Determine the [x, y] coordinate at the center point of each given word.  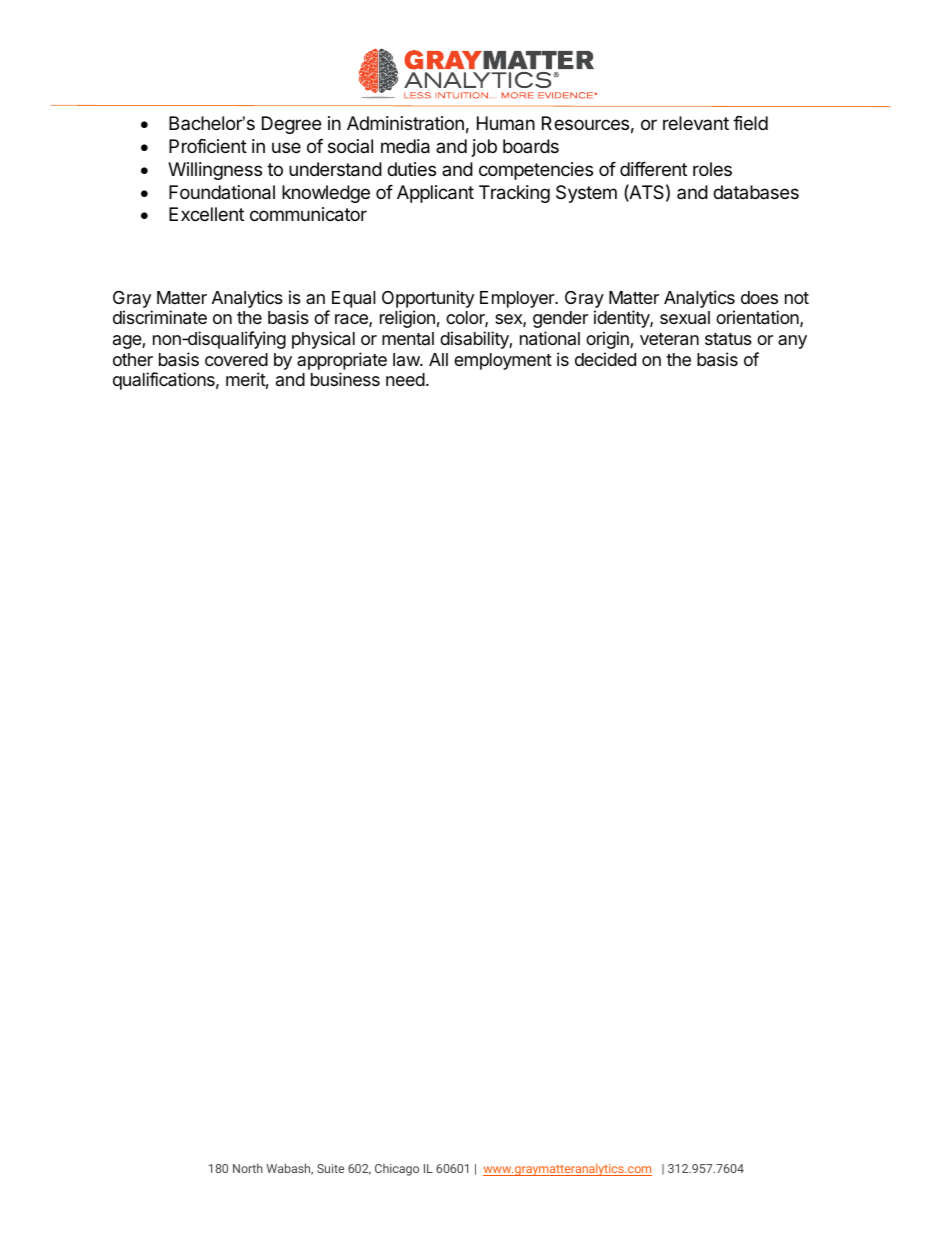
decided [605, 359]
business [345, 379]
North [248, 1168]
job [484, 148]
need [405, 379]
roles [712, 169]
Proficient [208, 146]
